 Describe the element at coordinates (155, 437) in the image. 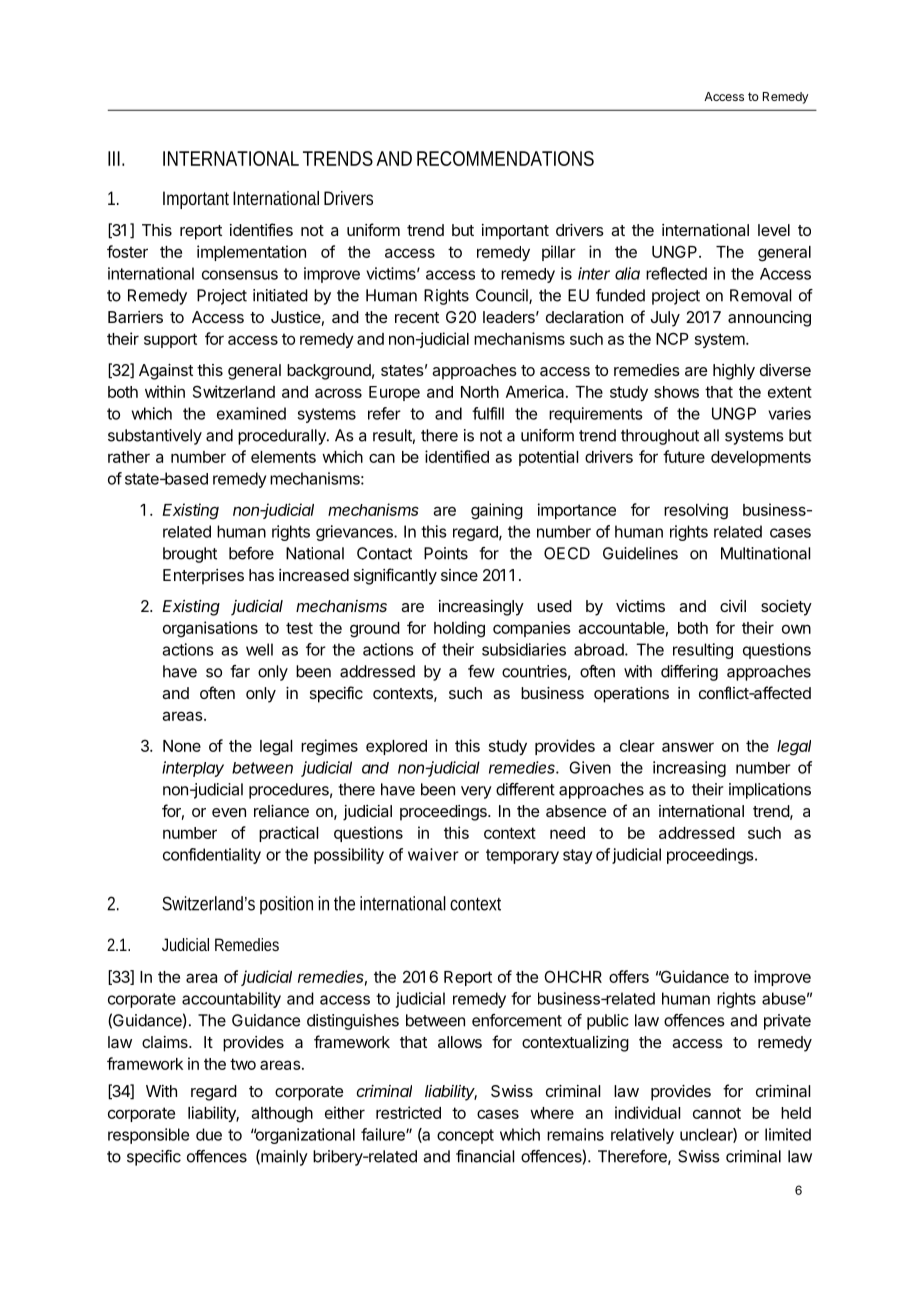

I see `substantively` at that location.
